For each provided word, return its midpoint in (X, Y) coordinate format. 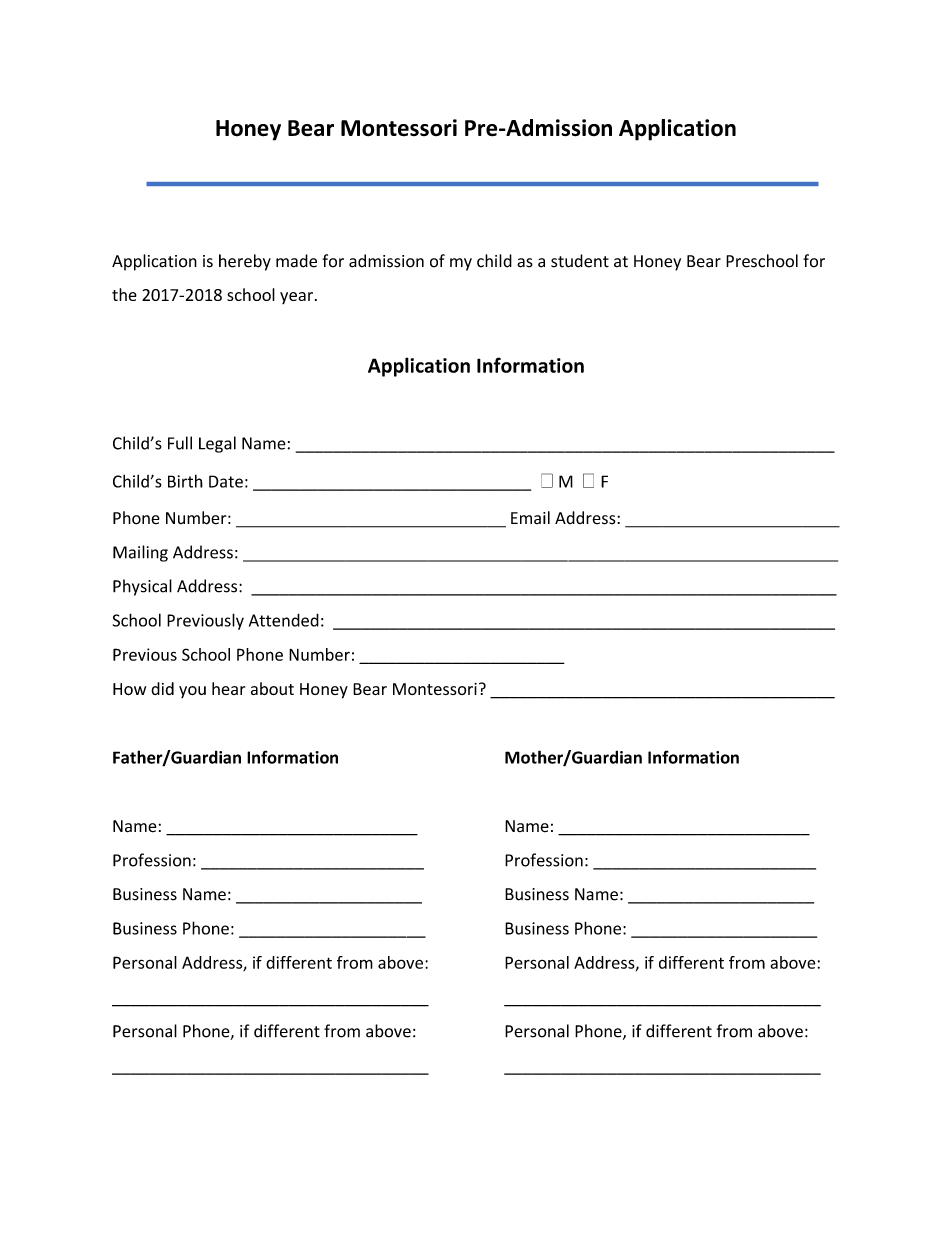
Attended (284, 620)
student (580, 261)
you (192, 692)
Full (180, 443)
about (272, 689)
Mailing (140, 553)
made (296, 261)
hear (228, 688)
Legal (217, 444)
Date (226, 481)
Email (530, 517)
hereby (245, 262)
